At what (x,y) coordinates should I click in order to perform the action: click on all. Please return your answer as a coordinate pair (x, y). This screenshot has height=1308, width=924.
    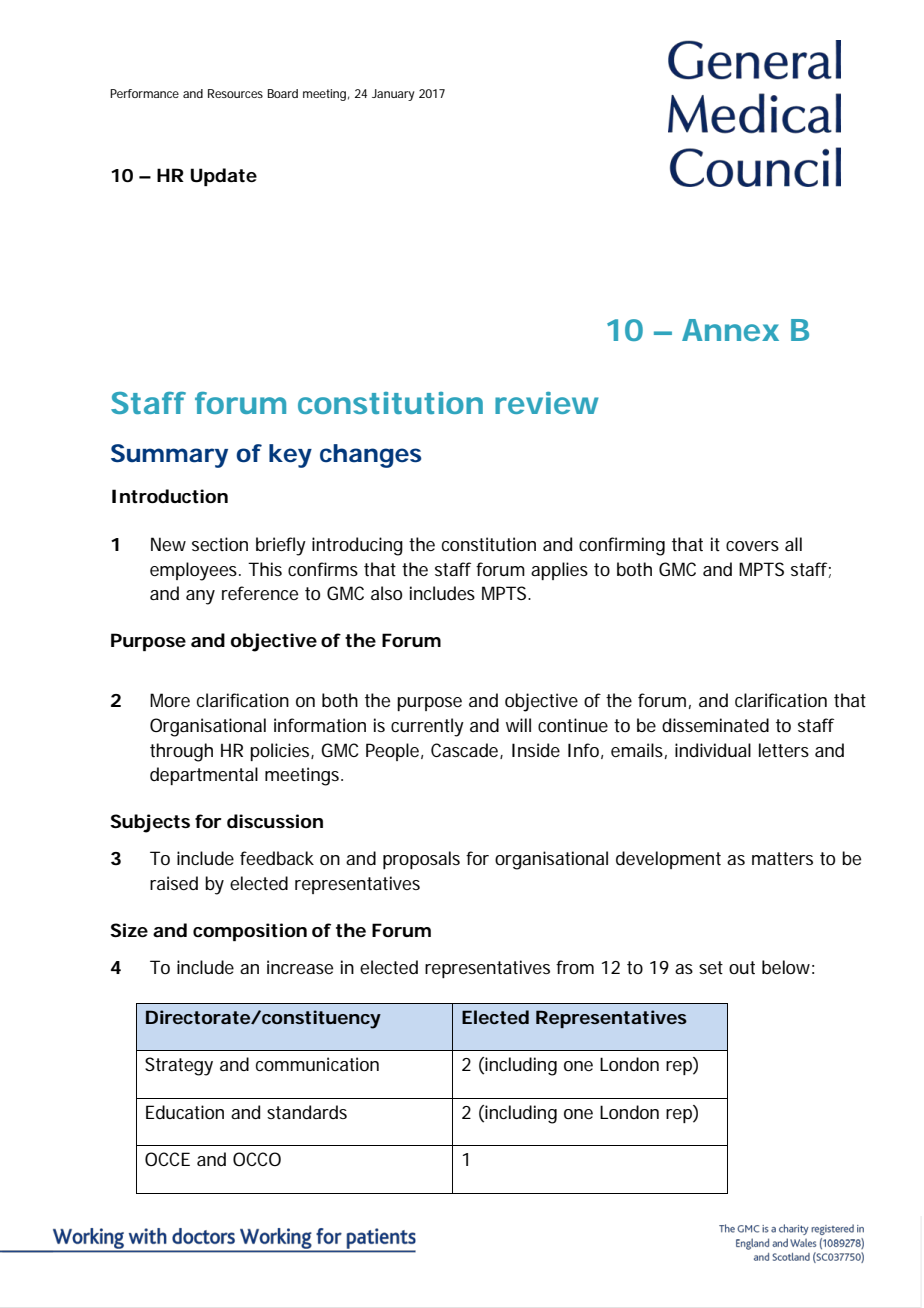
    Looking at the image, I should click on (793, 544).
